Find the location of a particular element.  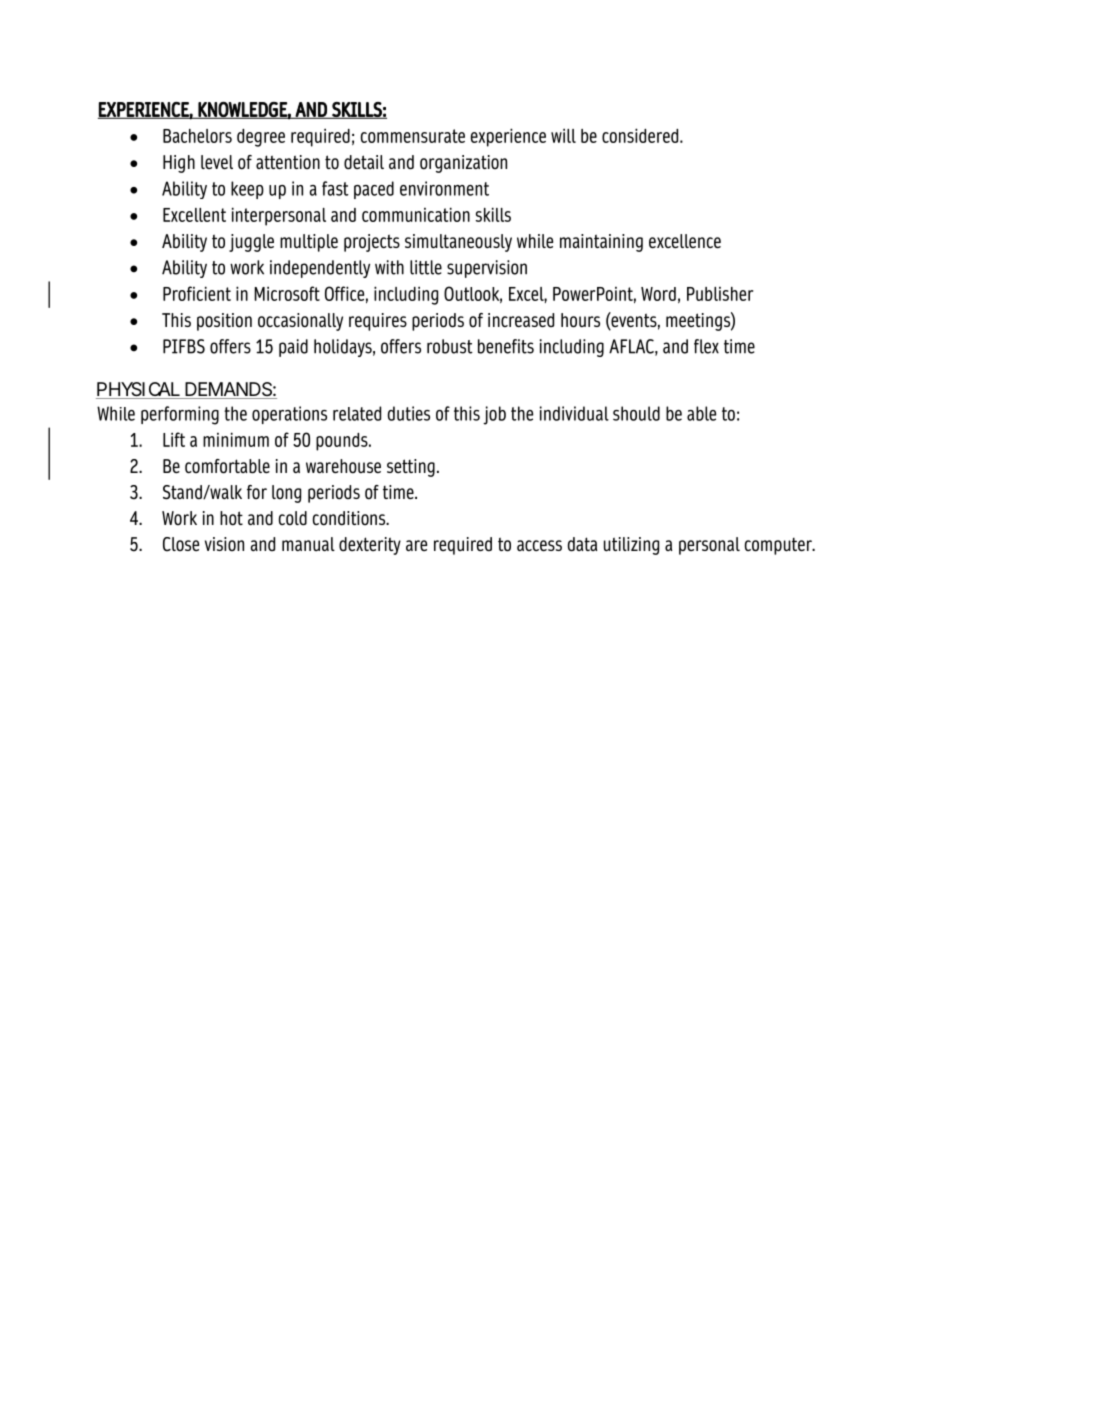

access is located at coordinates (539, 546).
